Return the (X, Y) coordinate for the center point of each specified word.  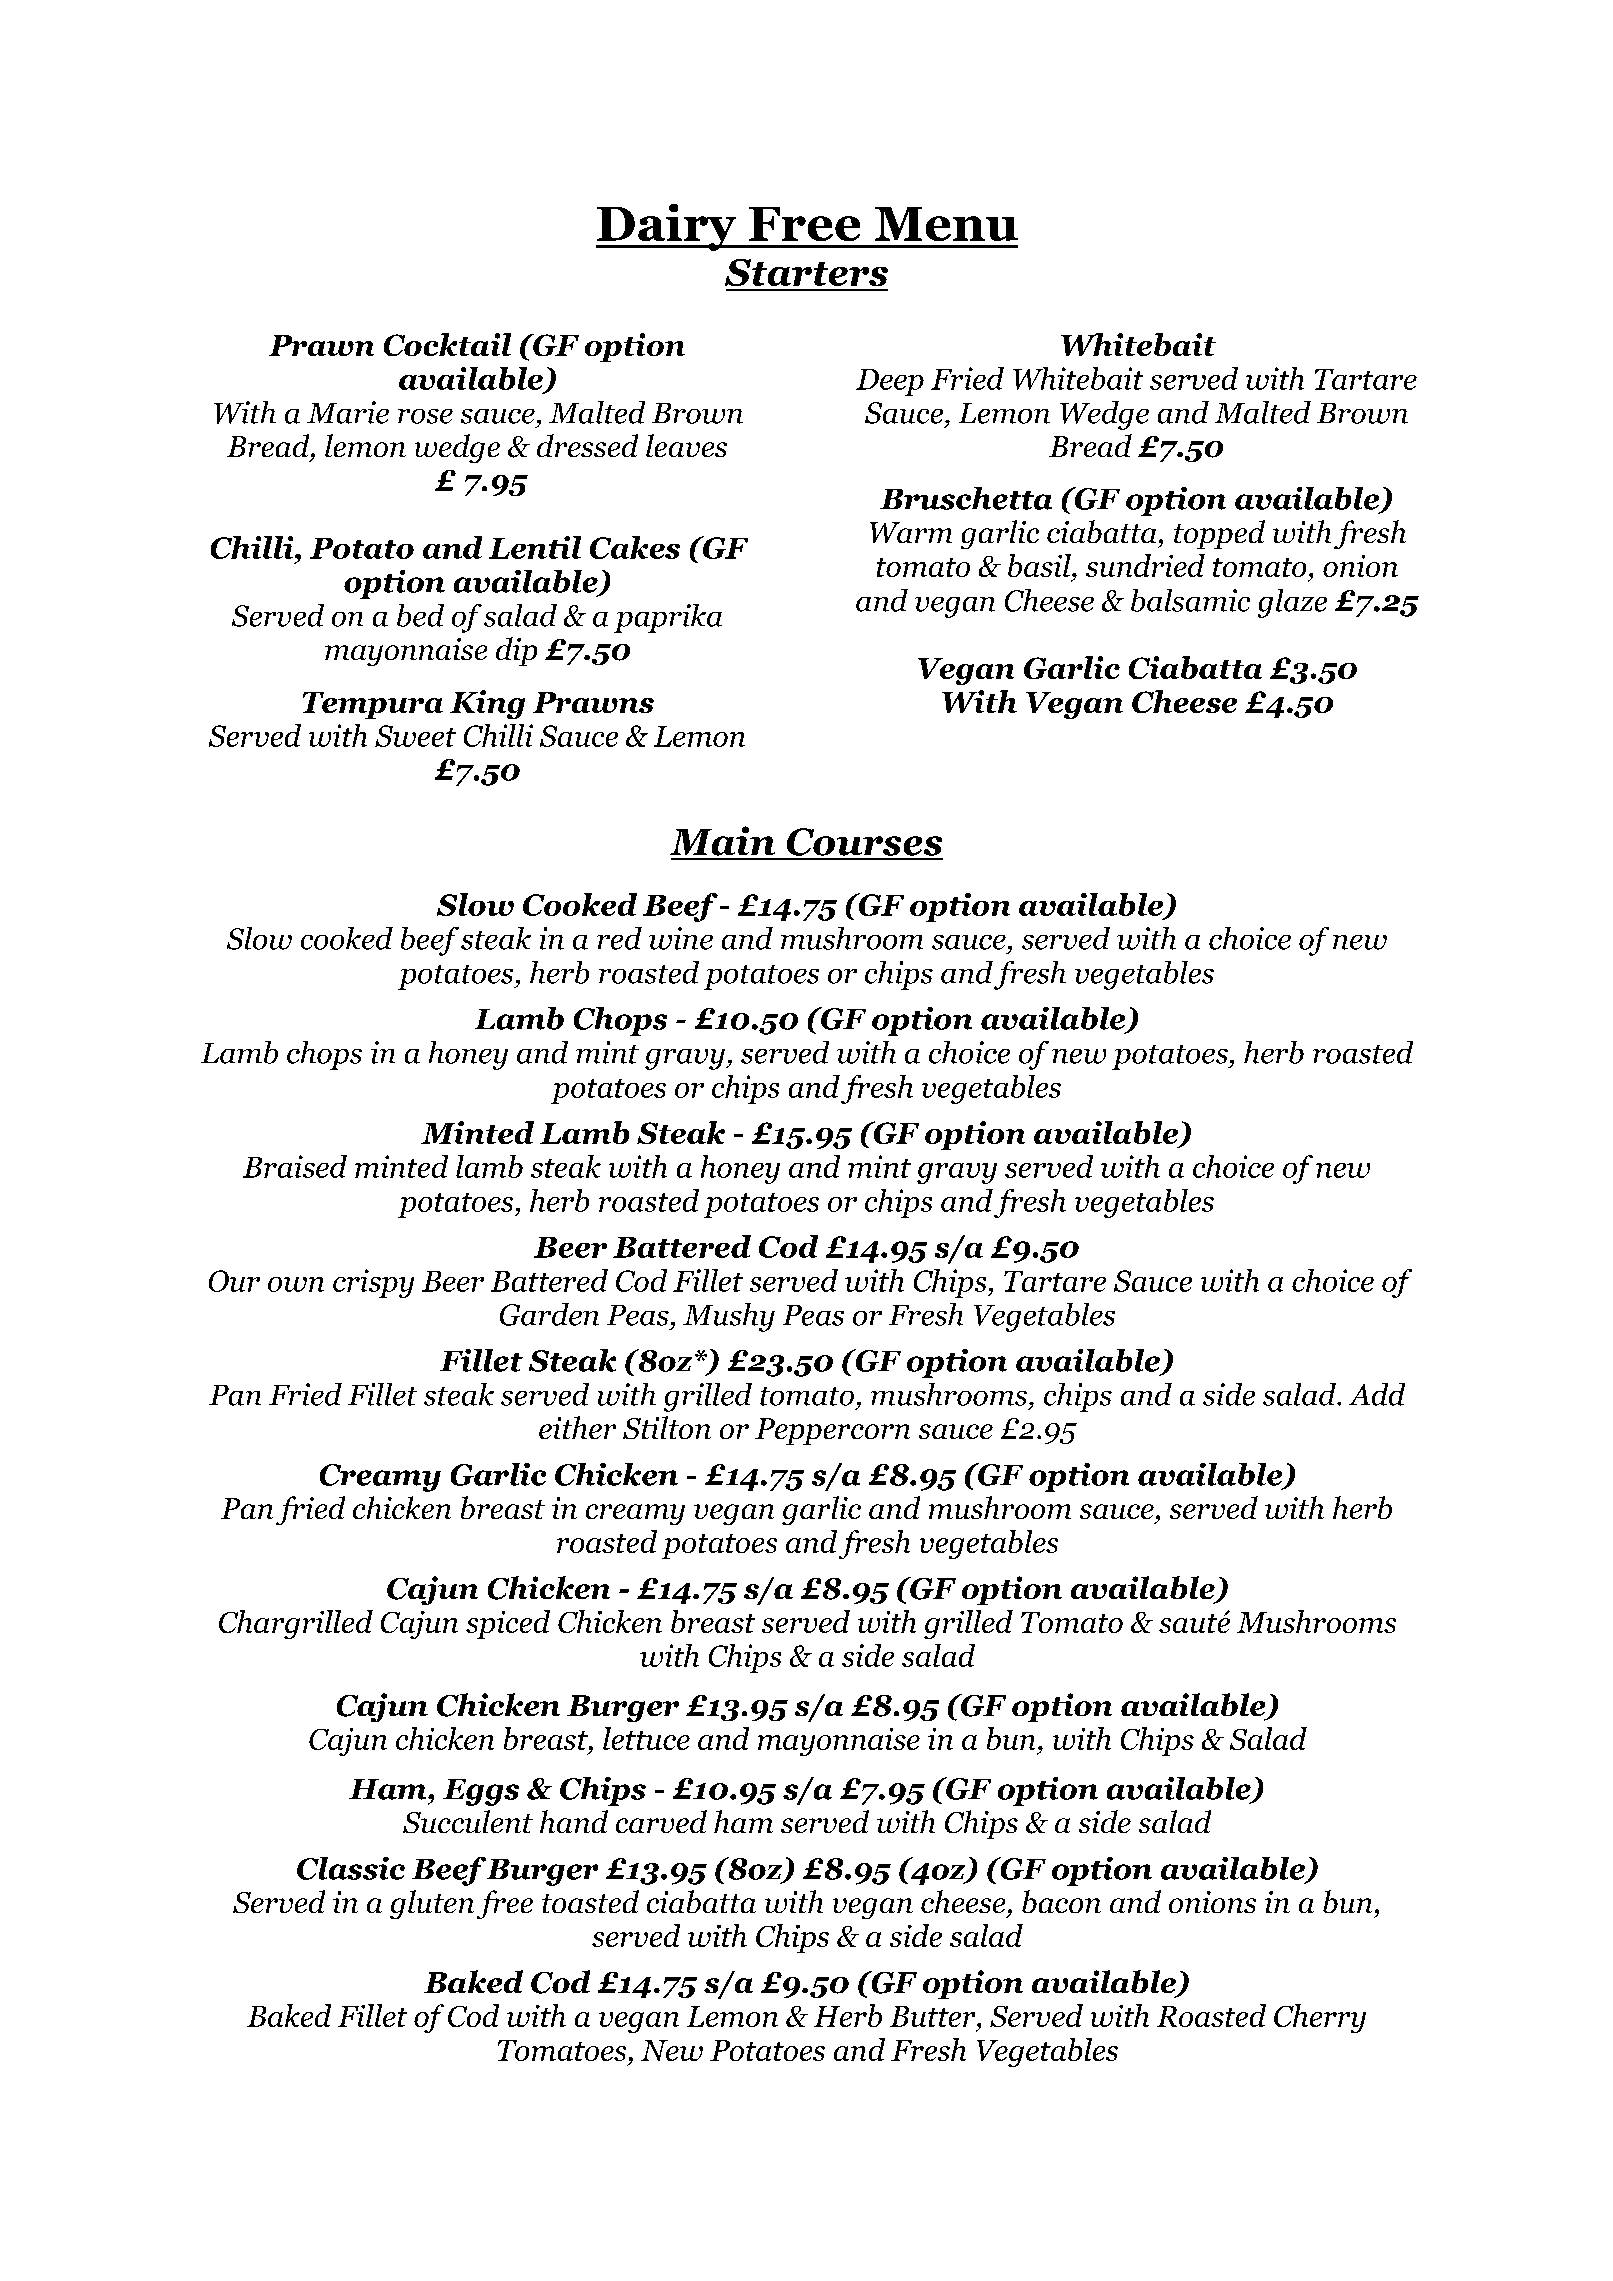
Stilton (667, 1427)
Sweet (415, 736)
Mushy (729, 1317)
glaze (1292, 603)
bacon (1061, 1901)
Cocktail (447, 344)
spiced (508, 1624)
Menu (946, 224)
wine (681, 938)
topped (1219, 534)
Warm (911, 532)
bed (420, 615)
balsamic (1190, 600)
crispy (373, 1283)
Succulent (468, 1821)
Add (1377, 1394)
